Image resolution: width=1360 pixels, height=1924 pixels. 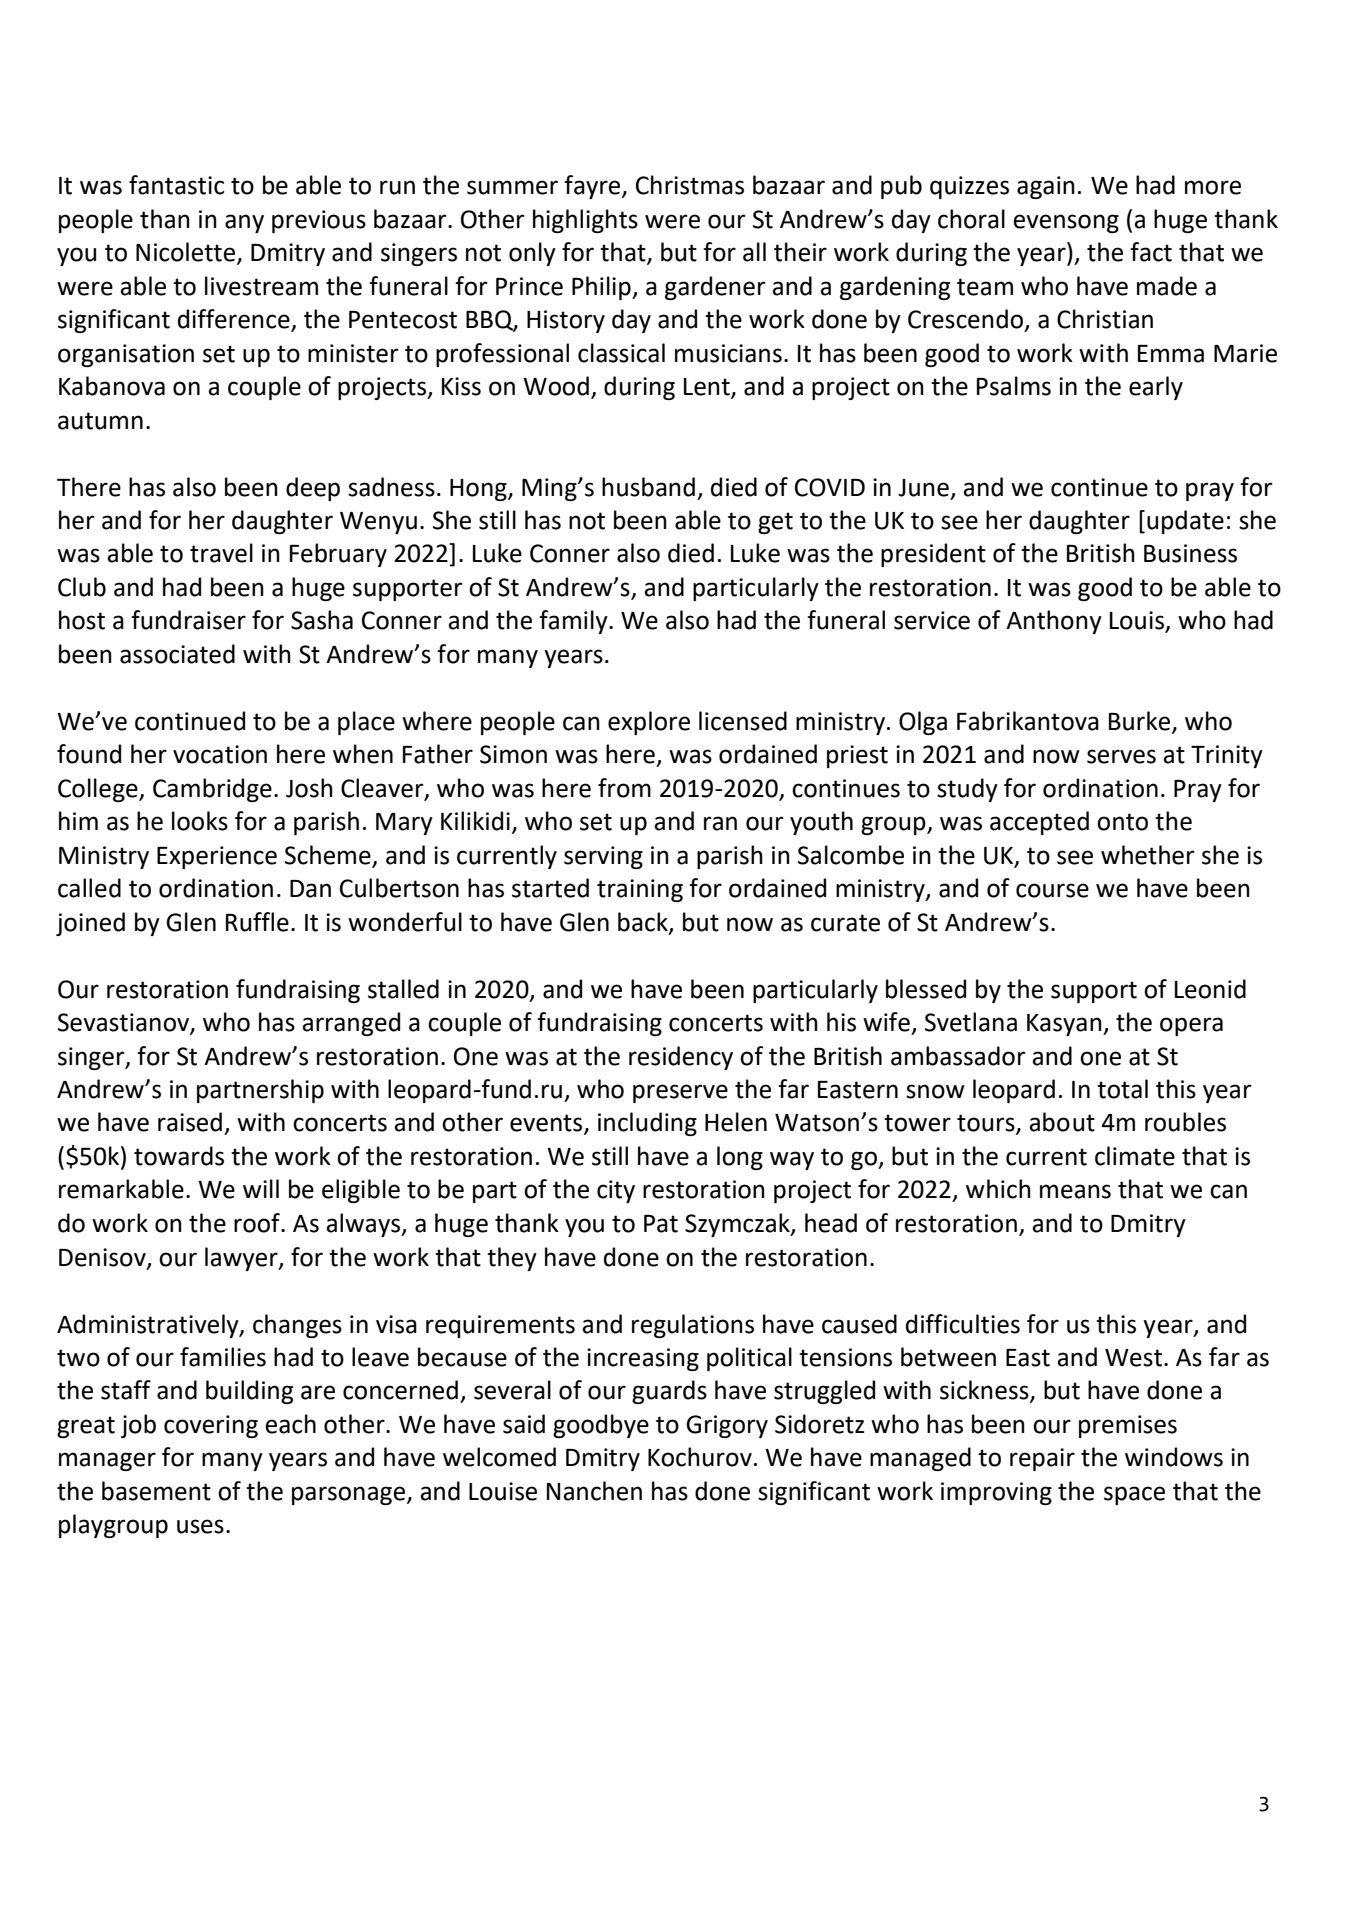 What do you see at coordinates (1151, 252) in the screenshot?
I see `fact` at bounding box center [1151, 252].
